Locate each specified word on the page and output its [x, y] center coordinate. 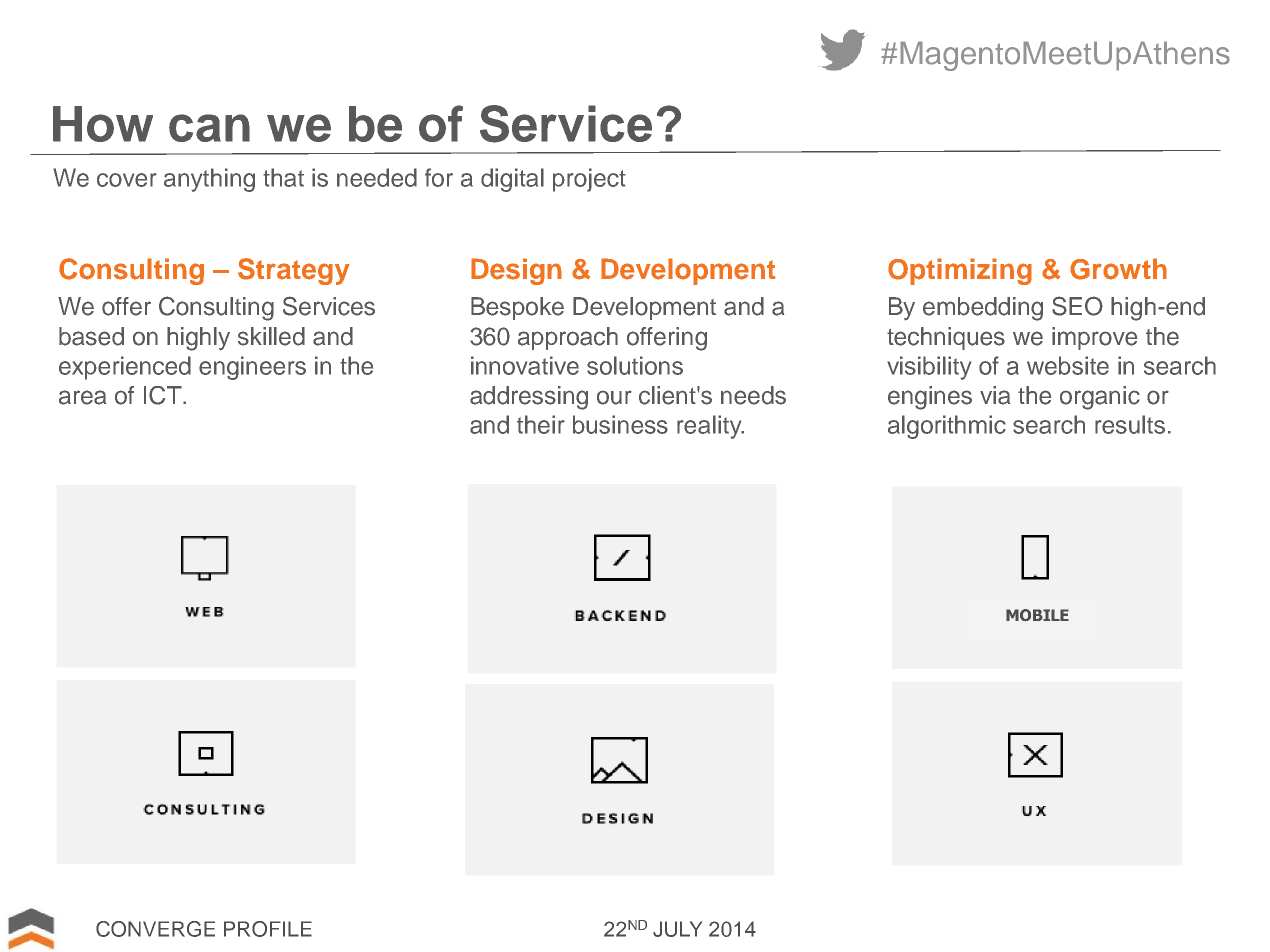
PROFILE [268, 929]
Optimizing [960, 271]
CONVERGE [155, 929]
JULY [677, 929]
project [589, 180]
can [209, 128]
